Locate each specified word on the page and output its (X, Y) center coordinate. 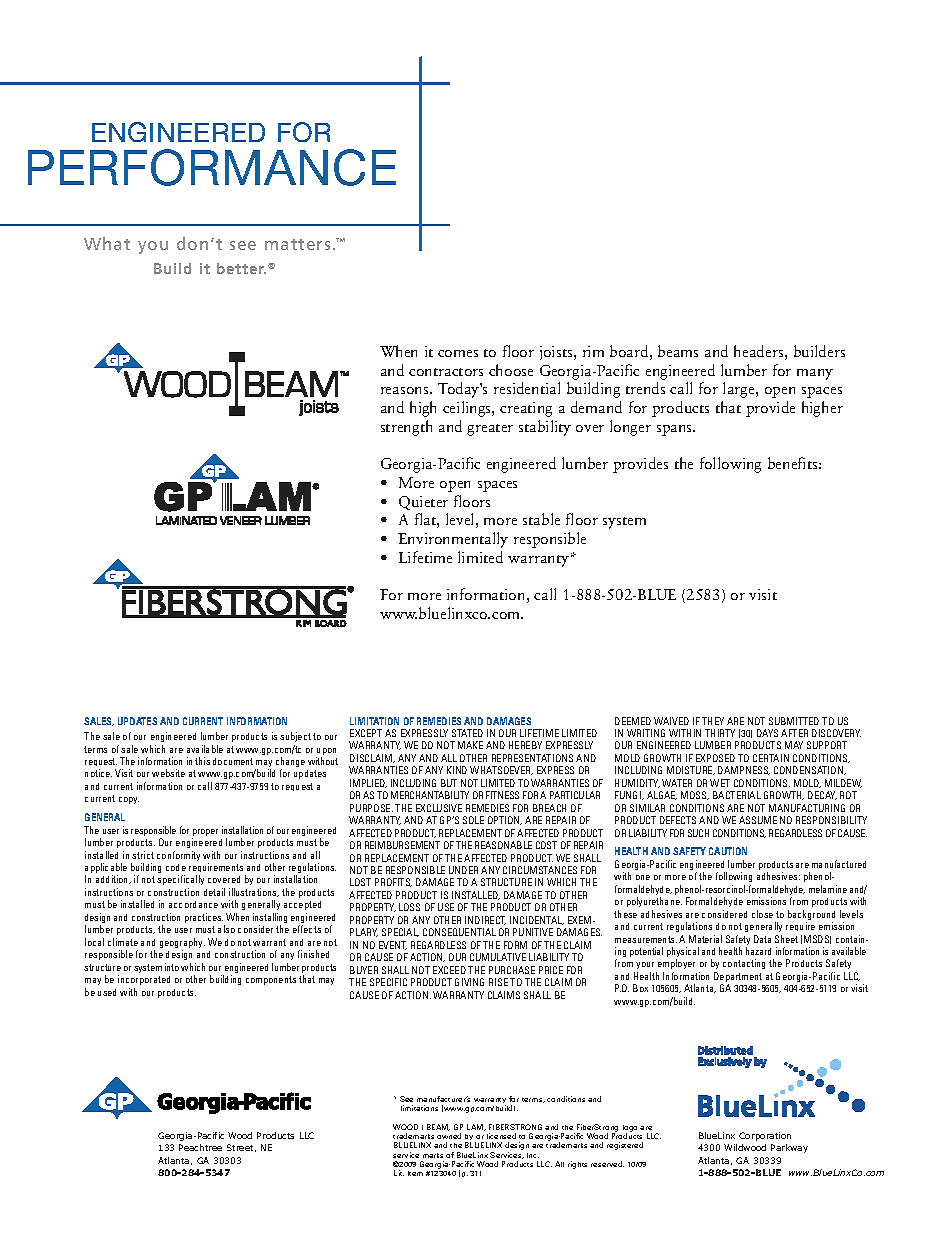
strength (406, 428)
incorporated (144, 980)
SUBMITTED (794, 721)
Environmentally (453, 540)
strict (143, 855)
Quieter (423, 503)
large (740, 390)
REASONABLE (503, 845)
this (202, 761)
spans (676, 430)
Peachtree (200, 1147)
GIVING (469, 982)
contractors (446, 372)
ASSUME (758, 820)
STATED (467, 733)
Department (738, 978)
